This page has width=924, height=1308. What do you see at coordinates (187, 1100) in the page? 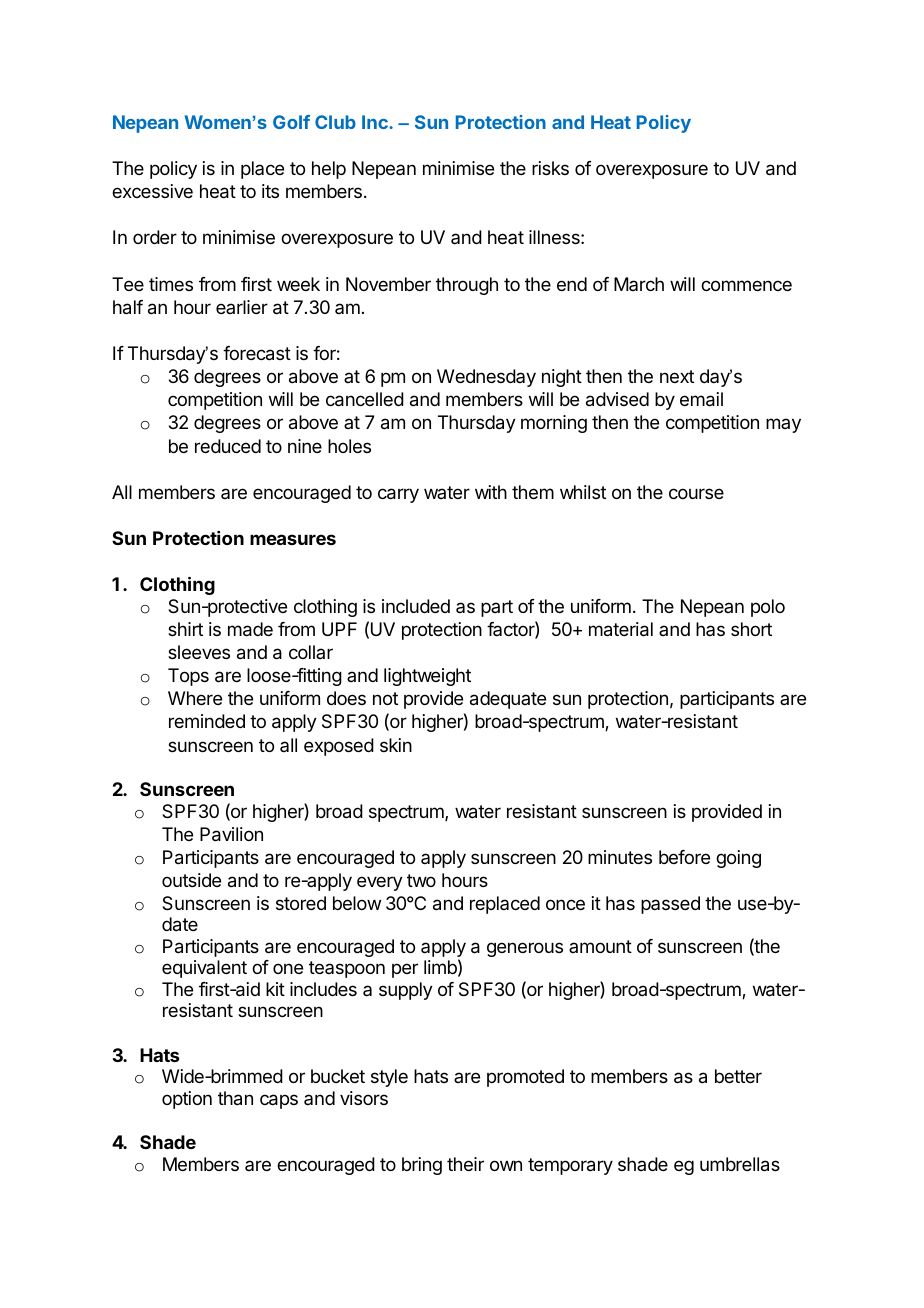
I see `option` at bounding box center [187, 1100].
